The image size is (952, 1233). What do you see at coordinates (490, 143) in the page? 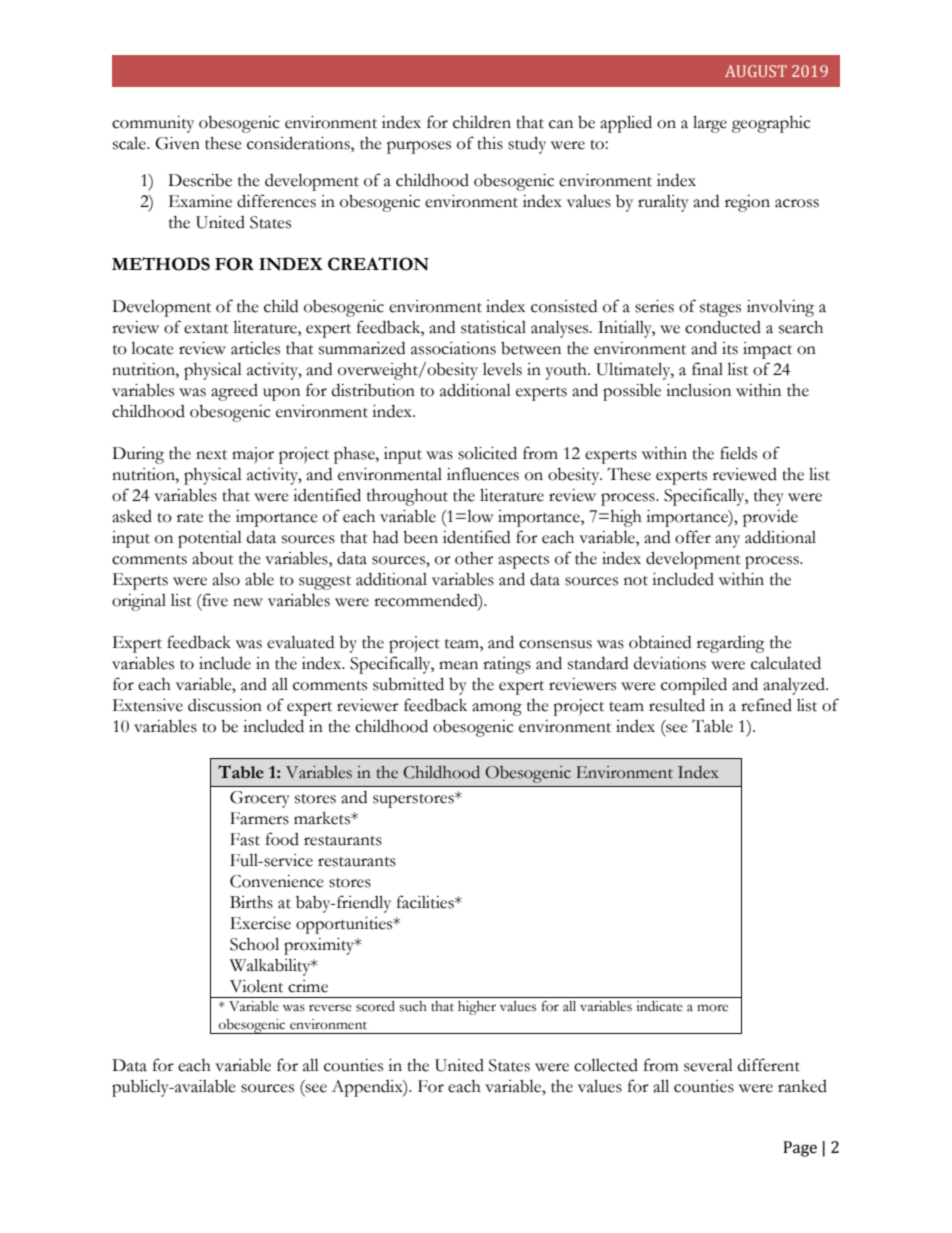
I see `this` at bounding box center [490, 143].
